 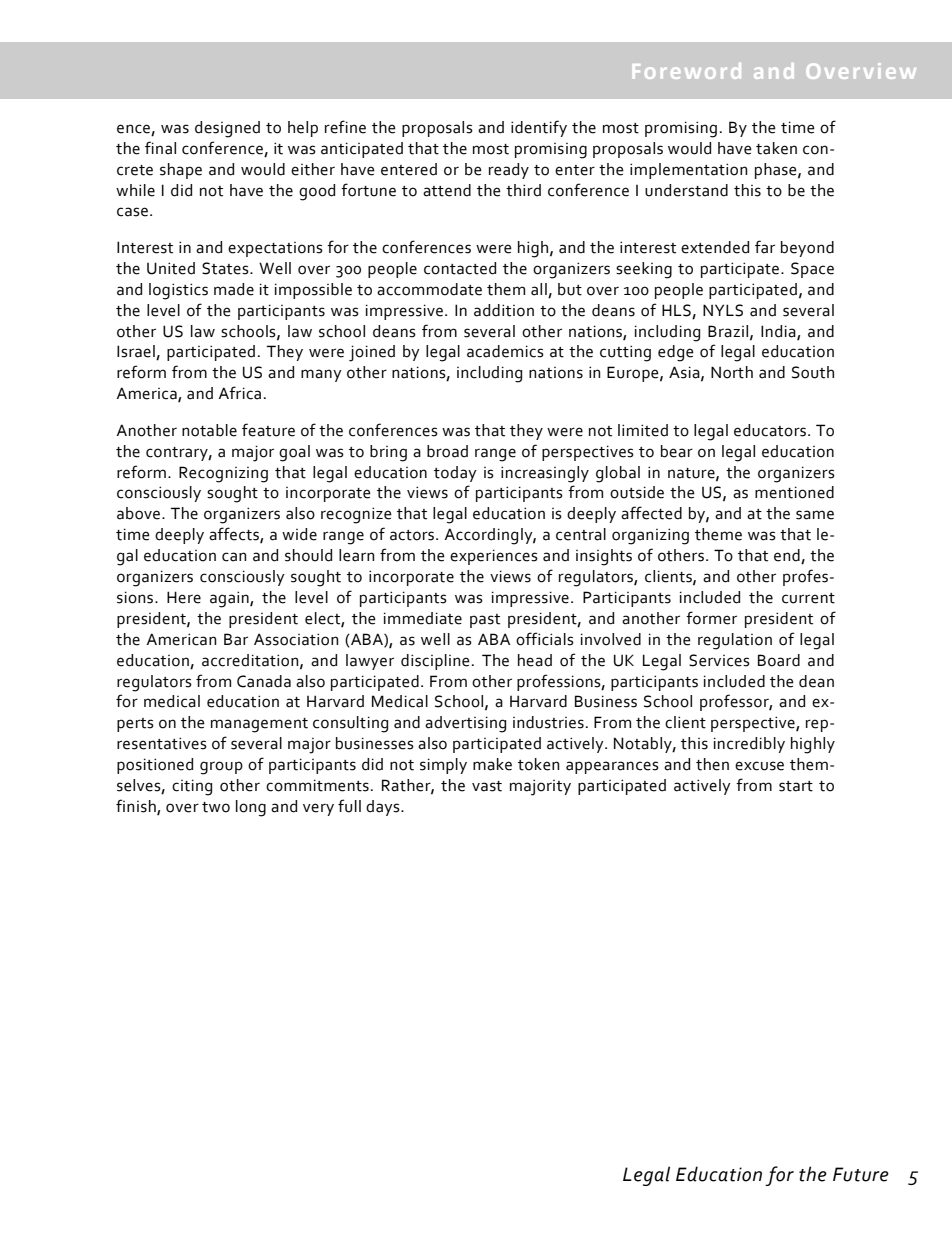 I want to click on taken, so click(x=776, y=148).
